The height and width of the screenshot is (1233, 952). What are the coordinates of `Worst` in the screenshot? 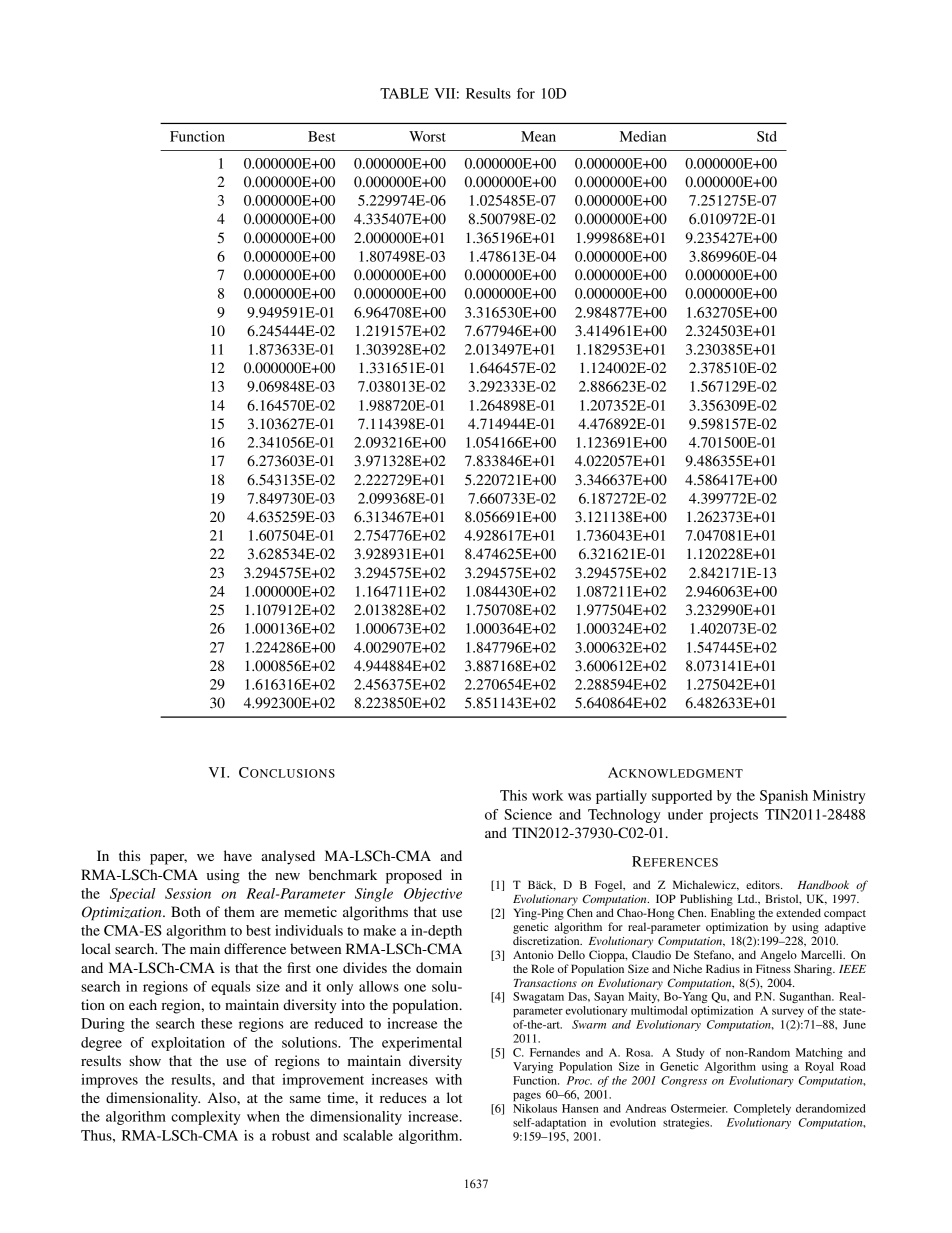 It's located at (427, 136).
